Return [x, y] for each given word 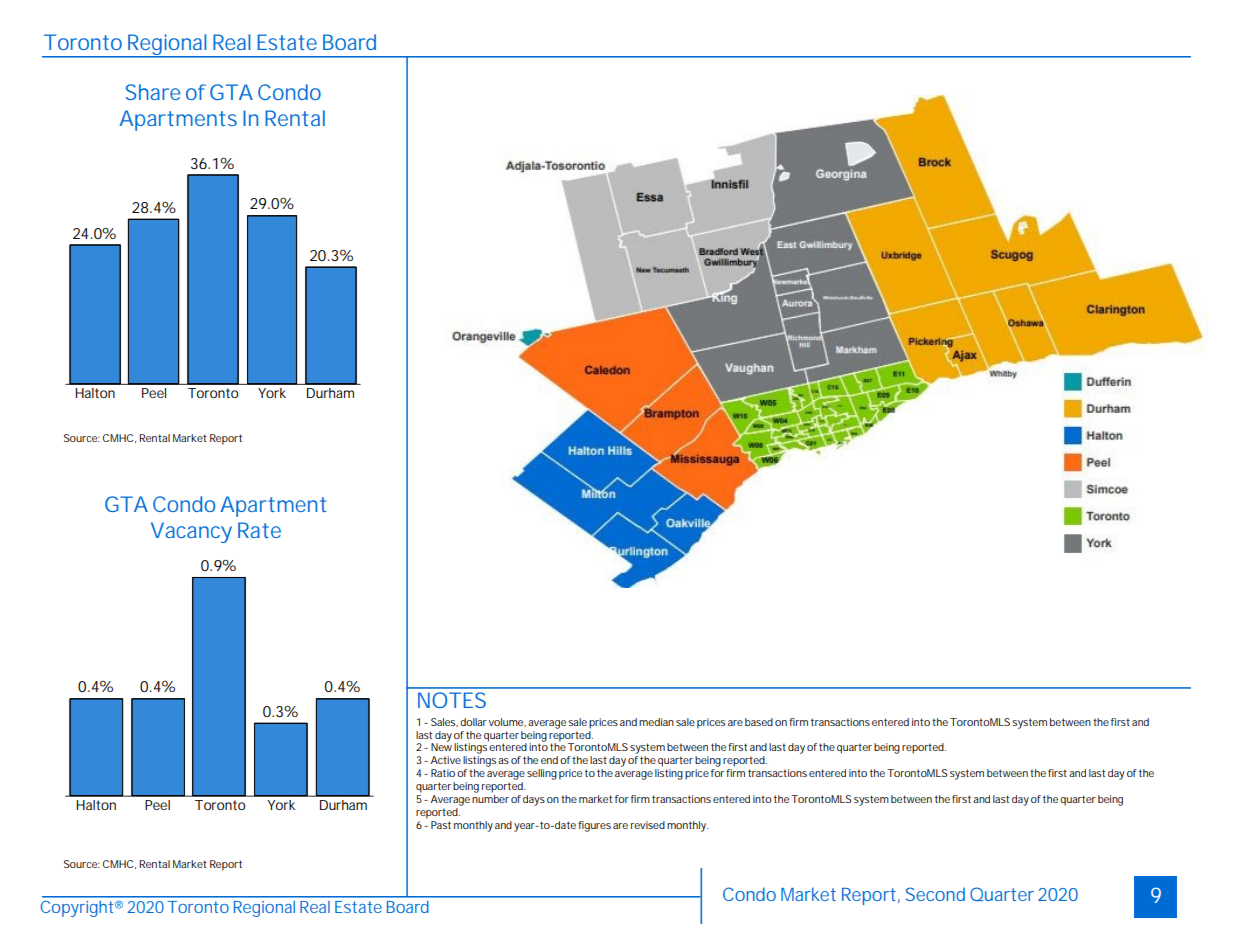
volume [507, 722]
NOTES [452, 700]
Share [153, 92]
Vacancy [191, 532]
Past [441, 825]
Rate [259, 530]
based [759, 722]
